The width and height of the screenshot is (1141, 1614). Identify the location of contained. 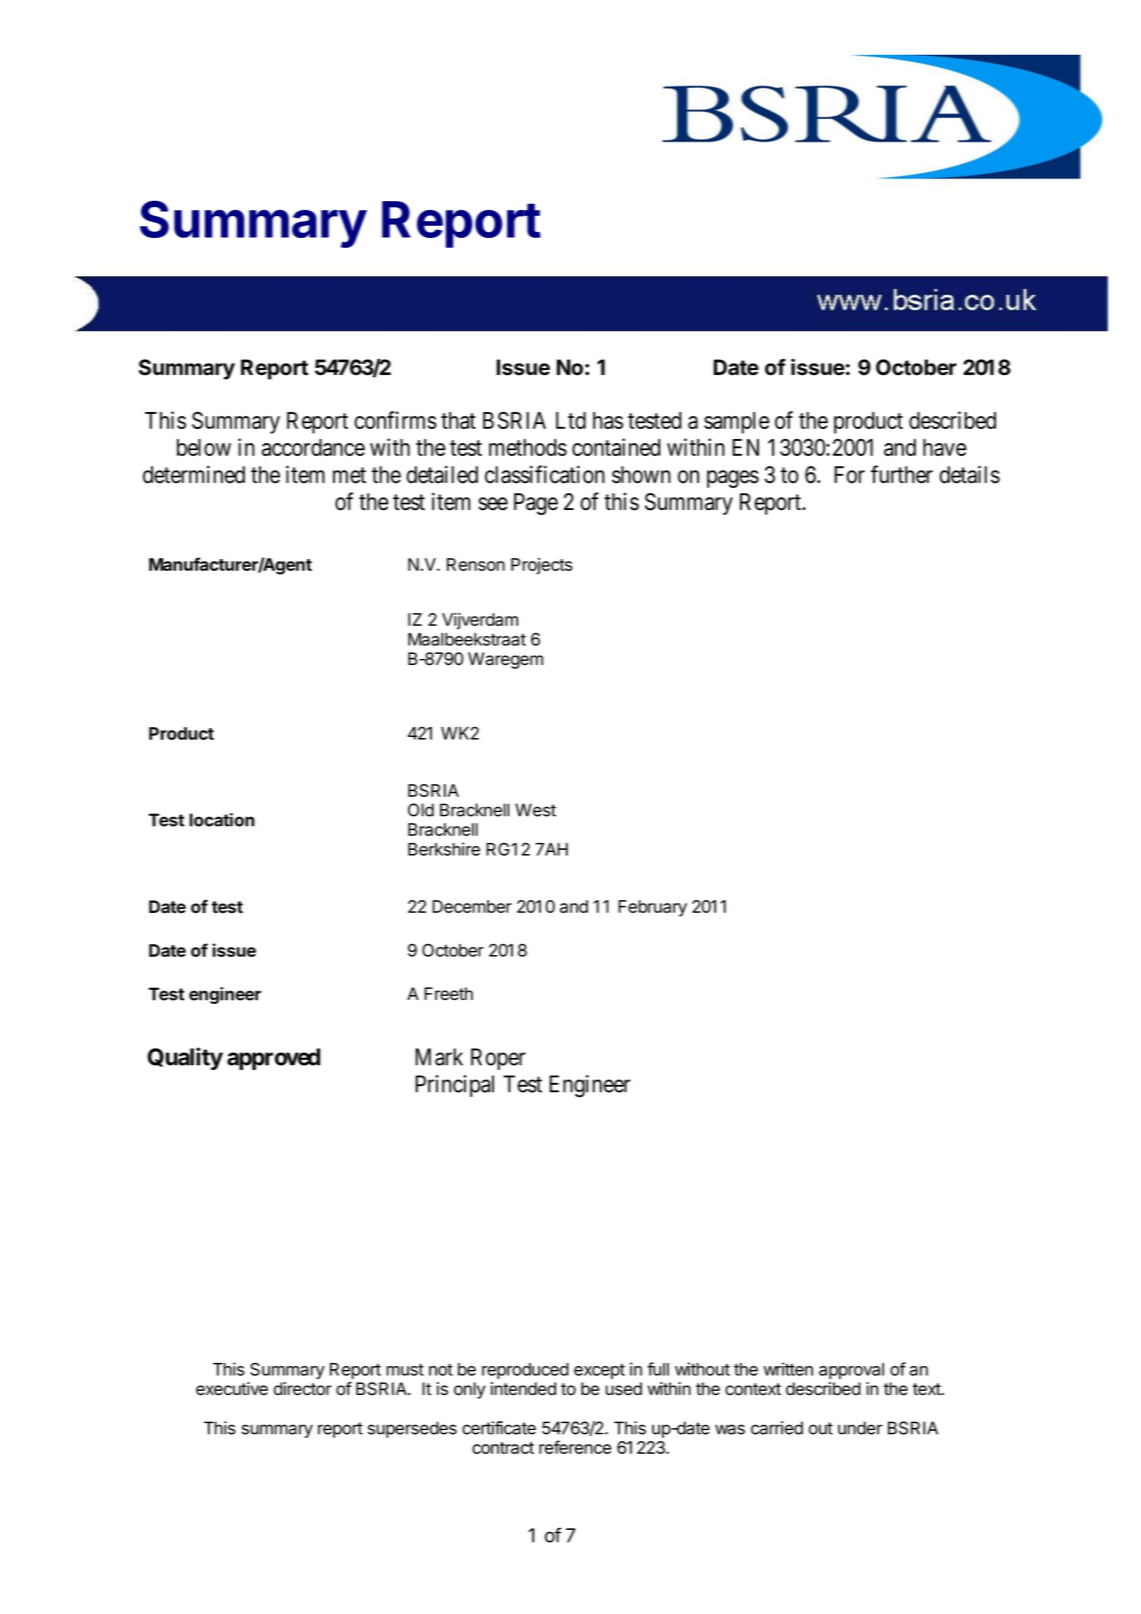
(616, 447).
